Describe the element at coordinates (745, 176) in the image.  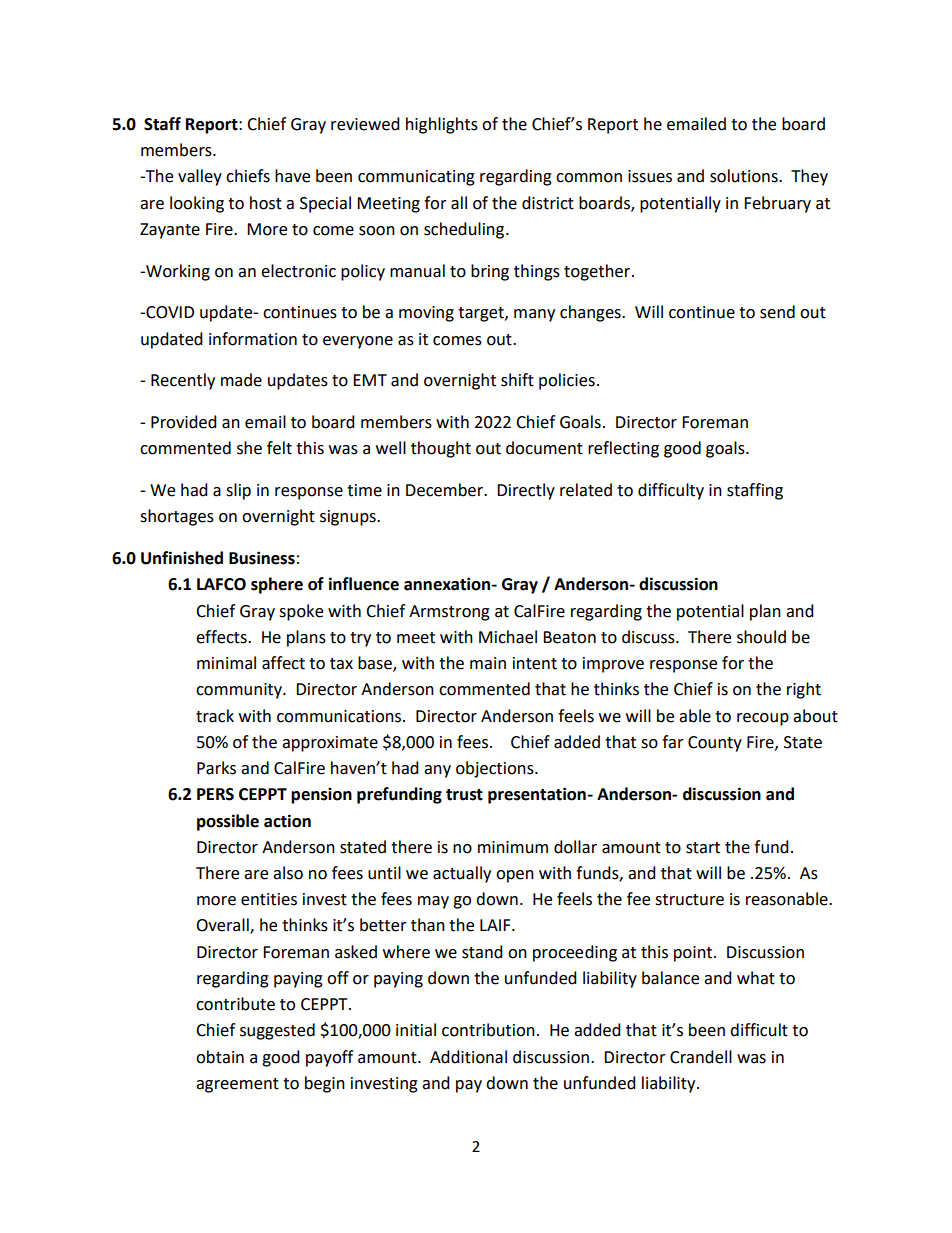
I see `solutions` at that location.
